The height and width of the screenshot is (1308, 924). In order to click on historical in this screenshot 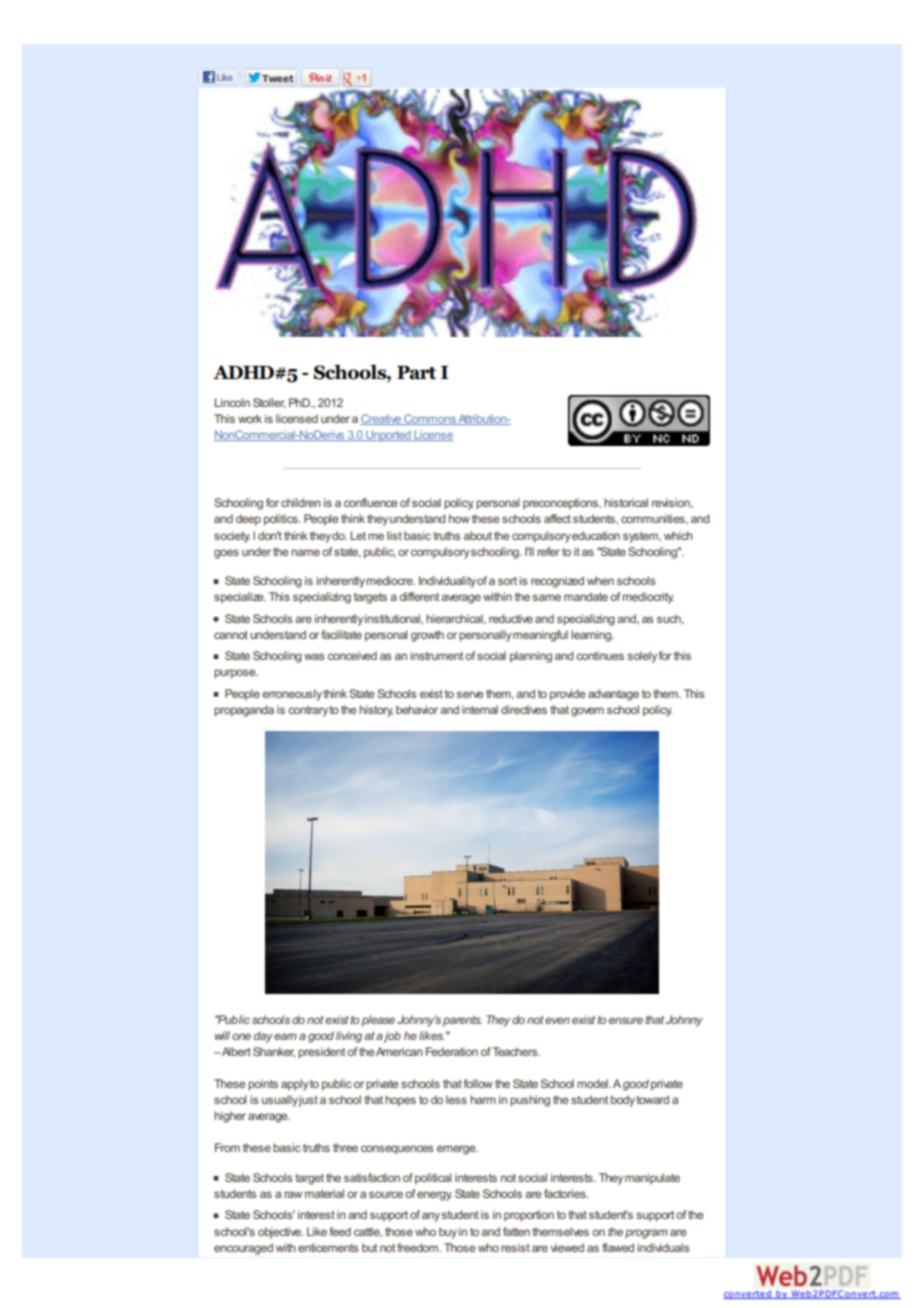, I will do `click(626, 502)`.
